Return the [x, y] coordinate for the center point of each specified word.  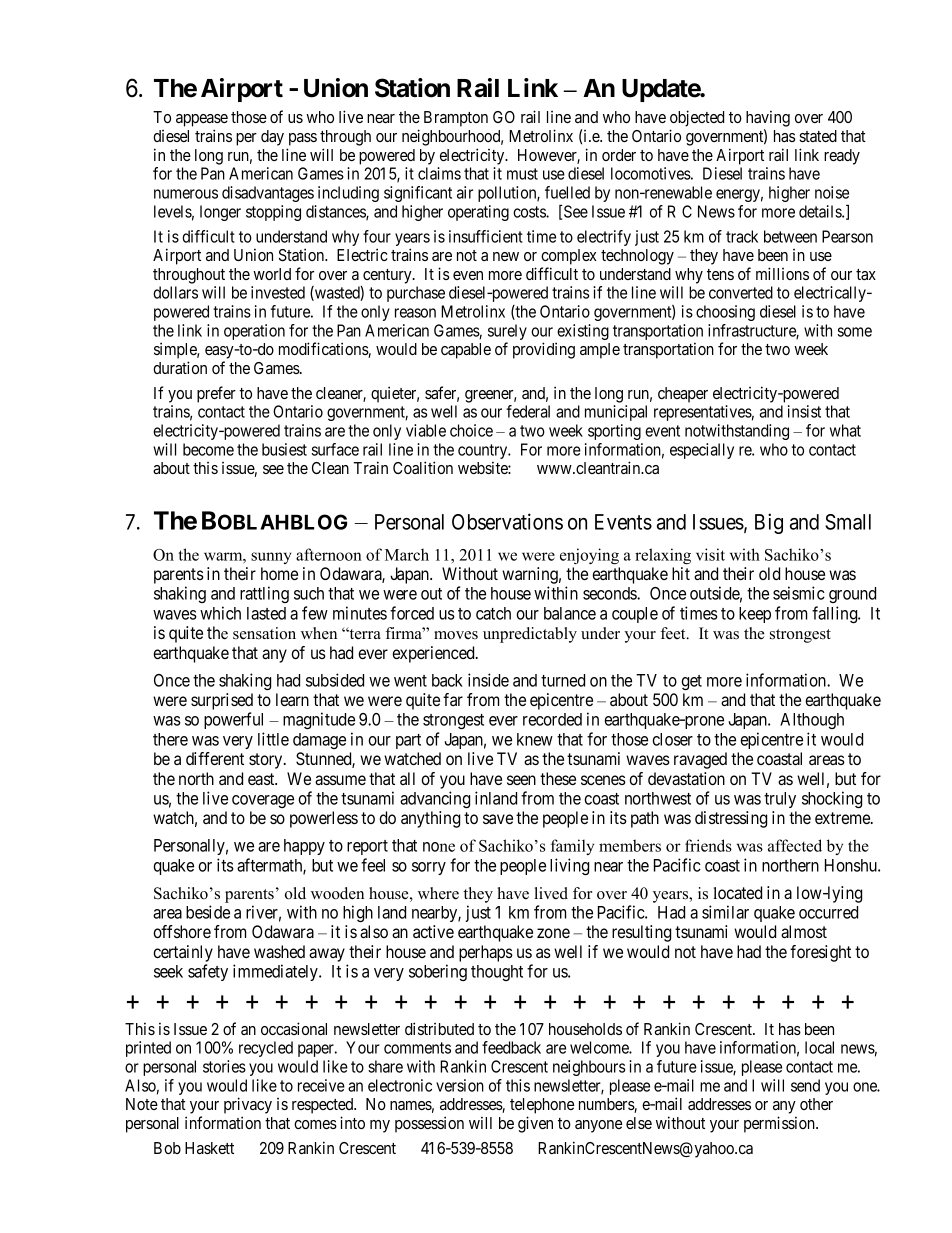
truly [780, 800]
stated [818, 136]
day [272, 138]
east [262, 779]
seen [521, 780]
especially [702, 451]
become [208, 449]
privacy [248, 1105]
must [522, 174]
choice [471, 430]
